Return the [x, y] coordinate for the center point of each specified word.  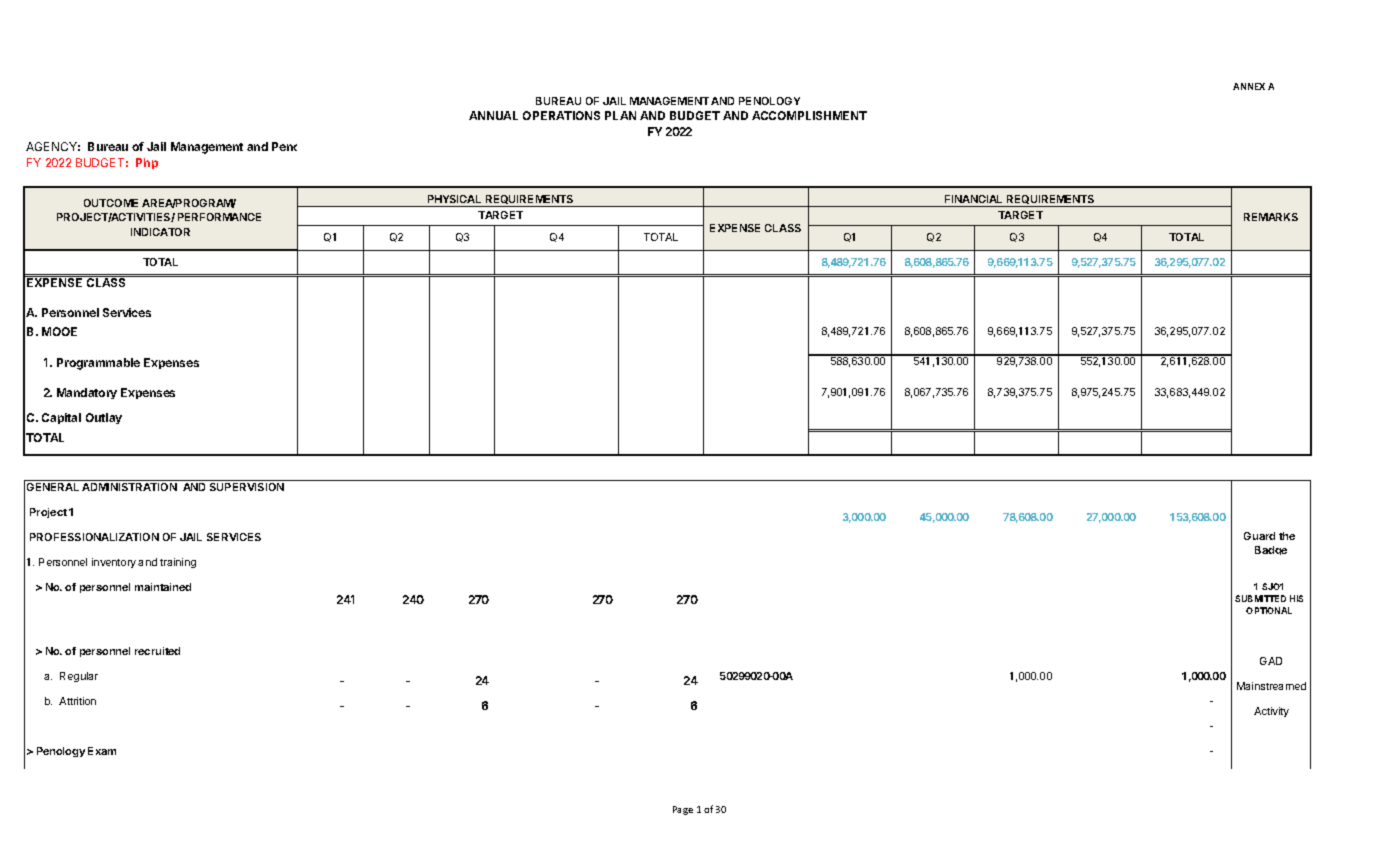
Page [683, 810]
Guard [1259, 536]
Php [147, 163]
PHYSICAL [454, 199]
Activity [1271, 712]
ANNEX [1249, 86]
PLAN [620, 115]
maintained [163, 587]
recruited [157, 651]
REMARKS [1271, 217]
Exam [102, 751]
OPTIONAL [1269, 610]
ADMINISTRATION [129, 487]
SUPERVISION [247, 487]
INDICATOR [160, 232]
